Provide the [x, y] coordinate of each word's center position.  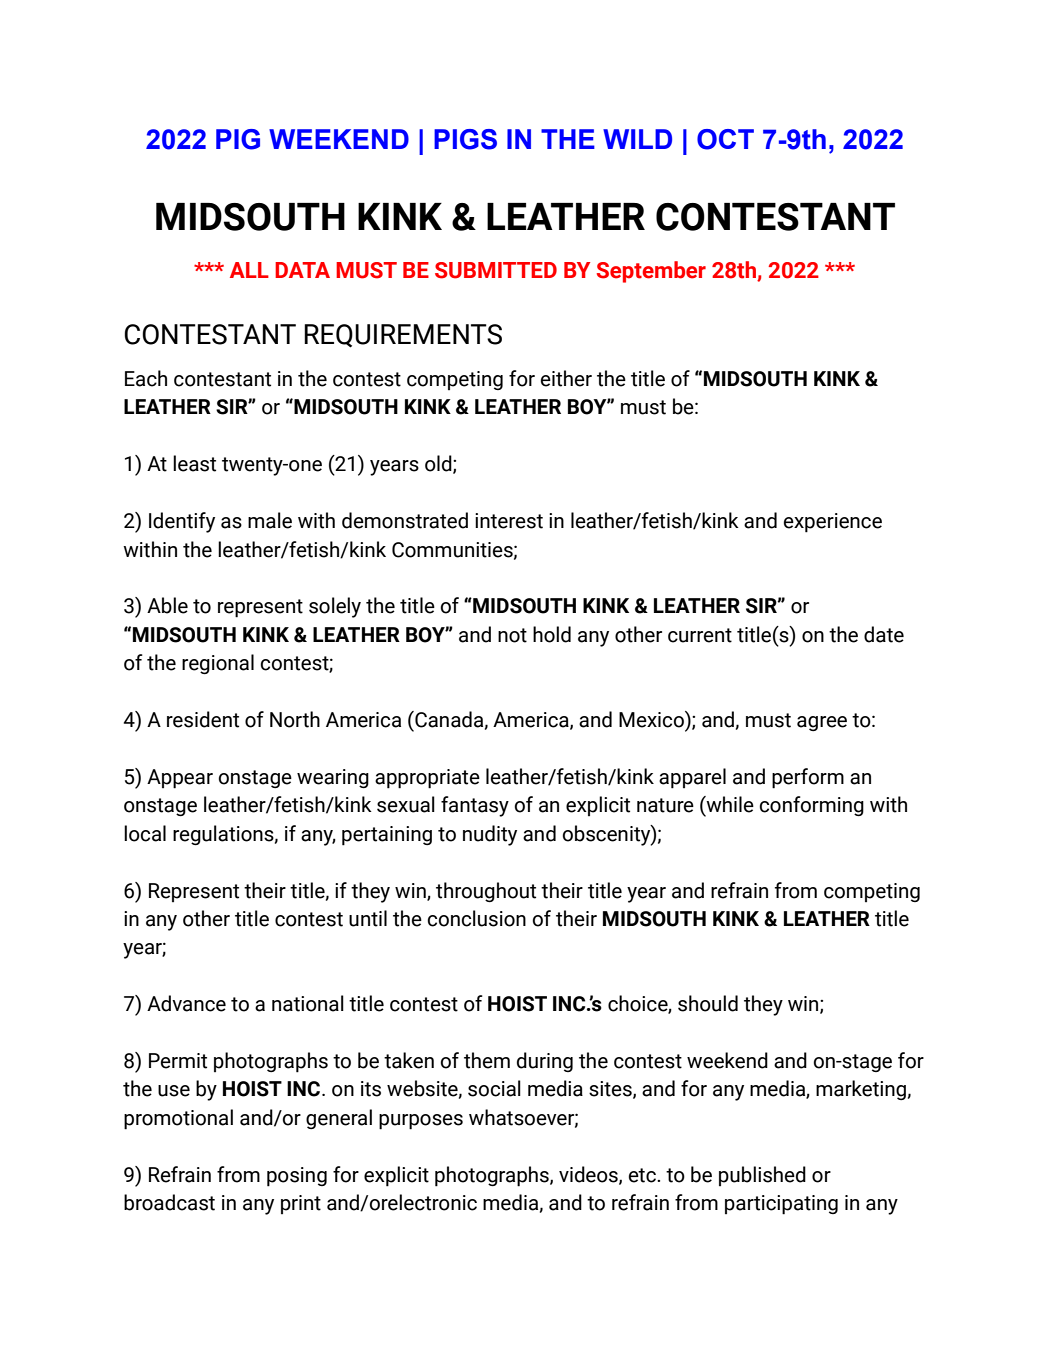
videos [589, 1175]
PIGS [465, 139]
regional [218, 664]
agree [822, 723]
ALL [249, 270]
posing [297, 1177]
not [512, 635]
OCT [725, 139]
